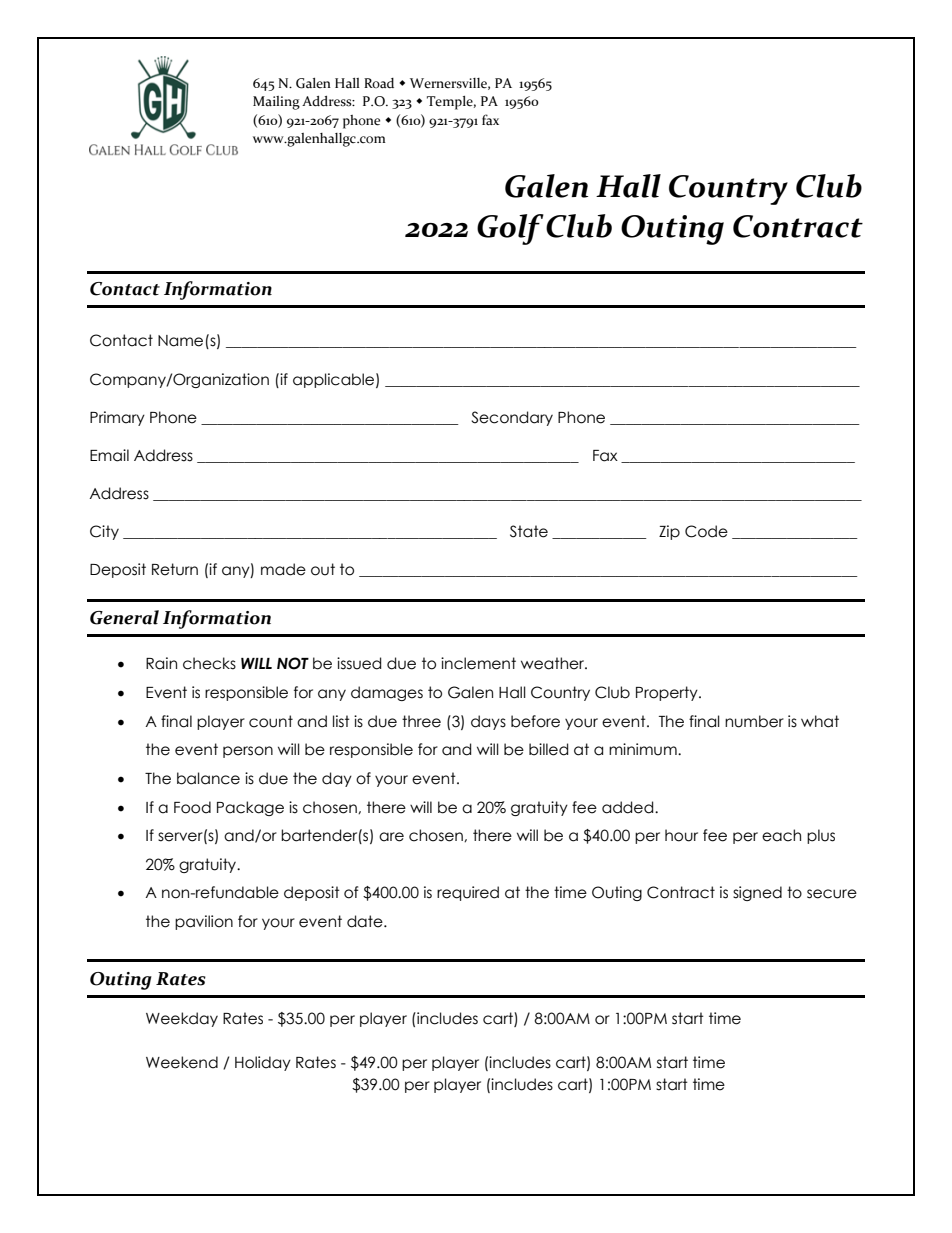  Describe the element at coordinates (510, 229) in the document. I see `Golf` at that location.
